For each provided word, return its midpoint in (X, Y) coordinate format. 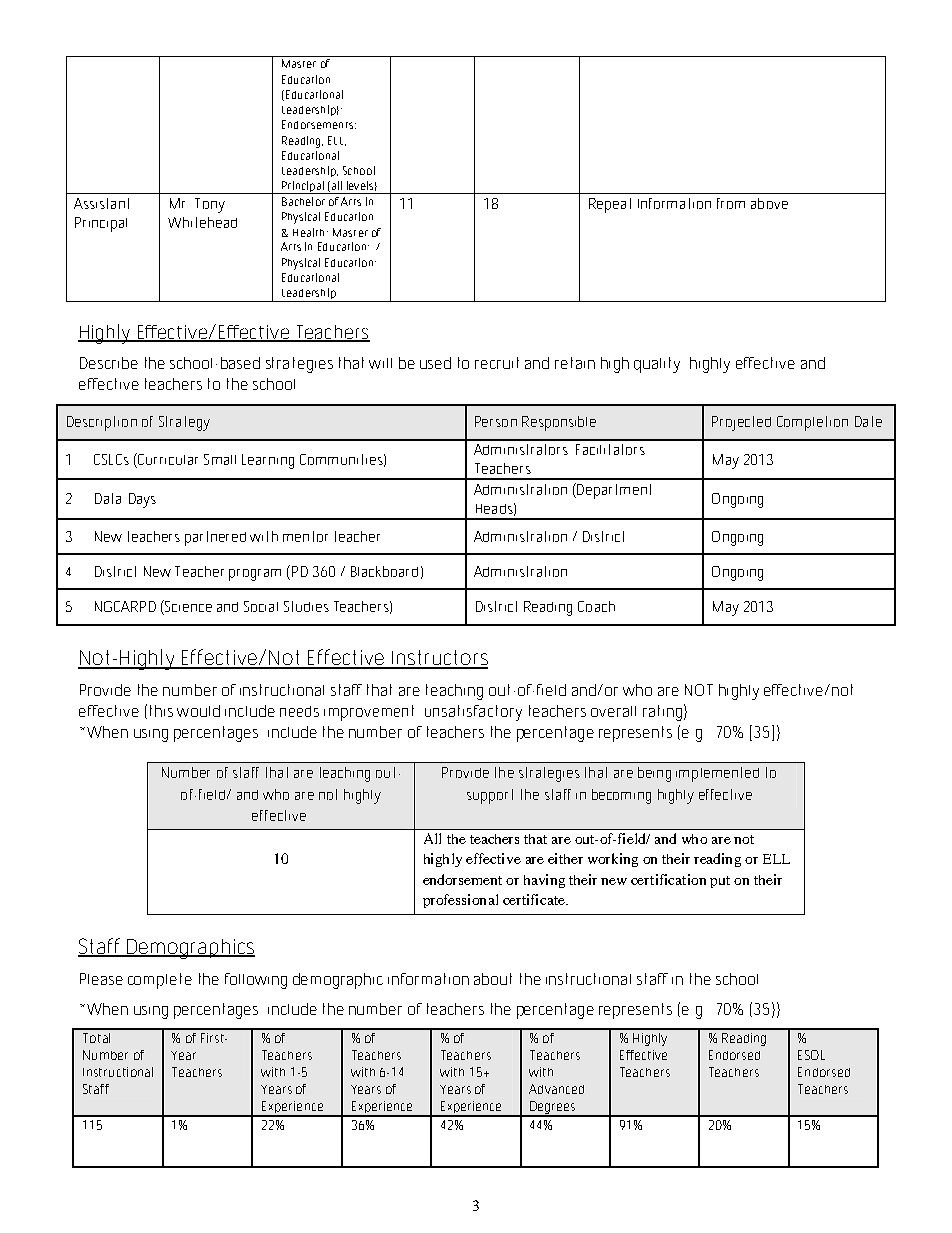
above (769, 203)
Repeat (610, 205)
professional (460, 901)
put (720, 882)
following (256, 981)
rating (662, 713)
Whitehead (202, 222)
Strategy (184, 423)
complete (160, 981)
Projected (741, 423)
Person (496, 421)
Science (187, 607)
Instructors (439, 659)
